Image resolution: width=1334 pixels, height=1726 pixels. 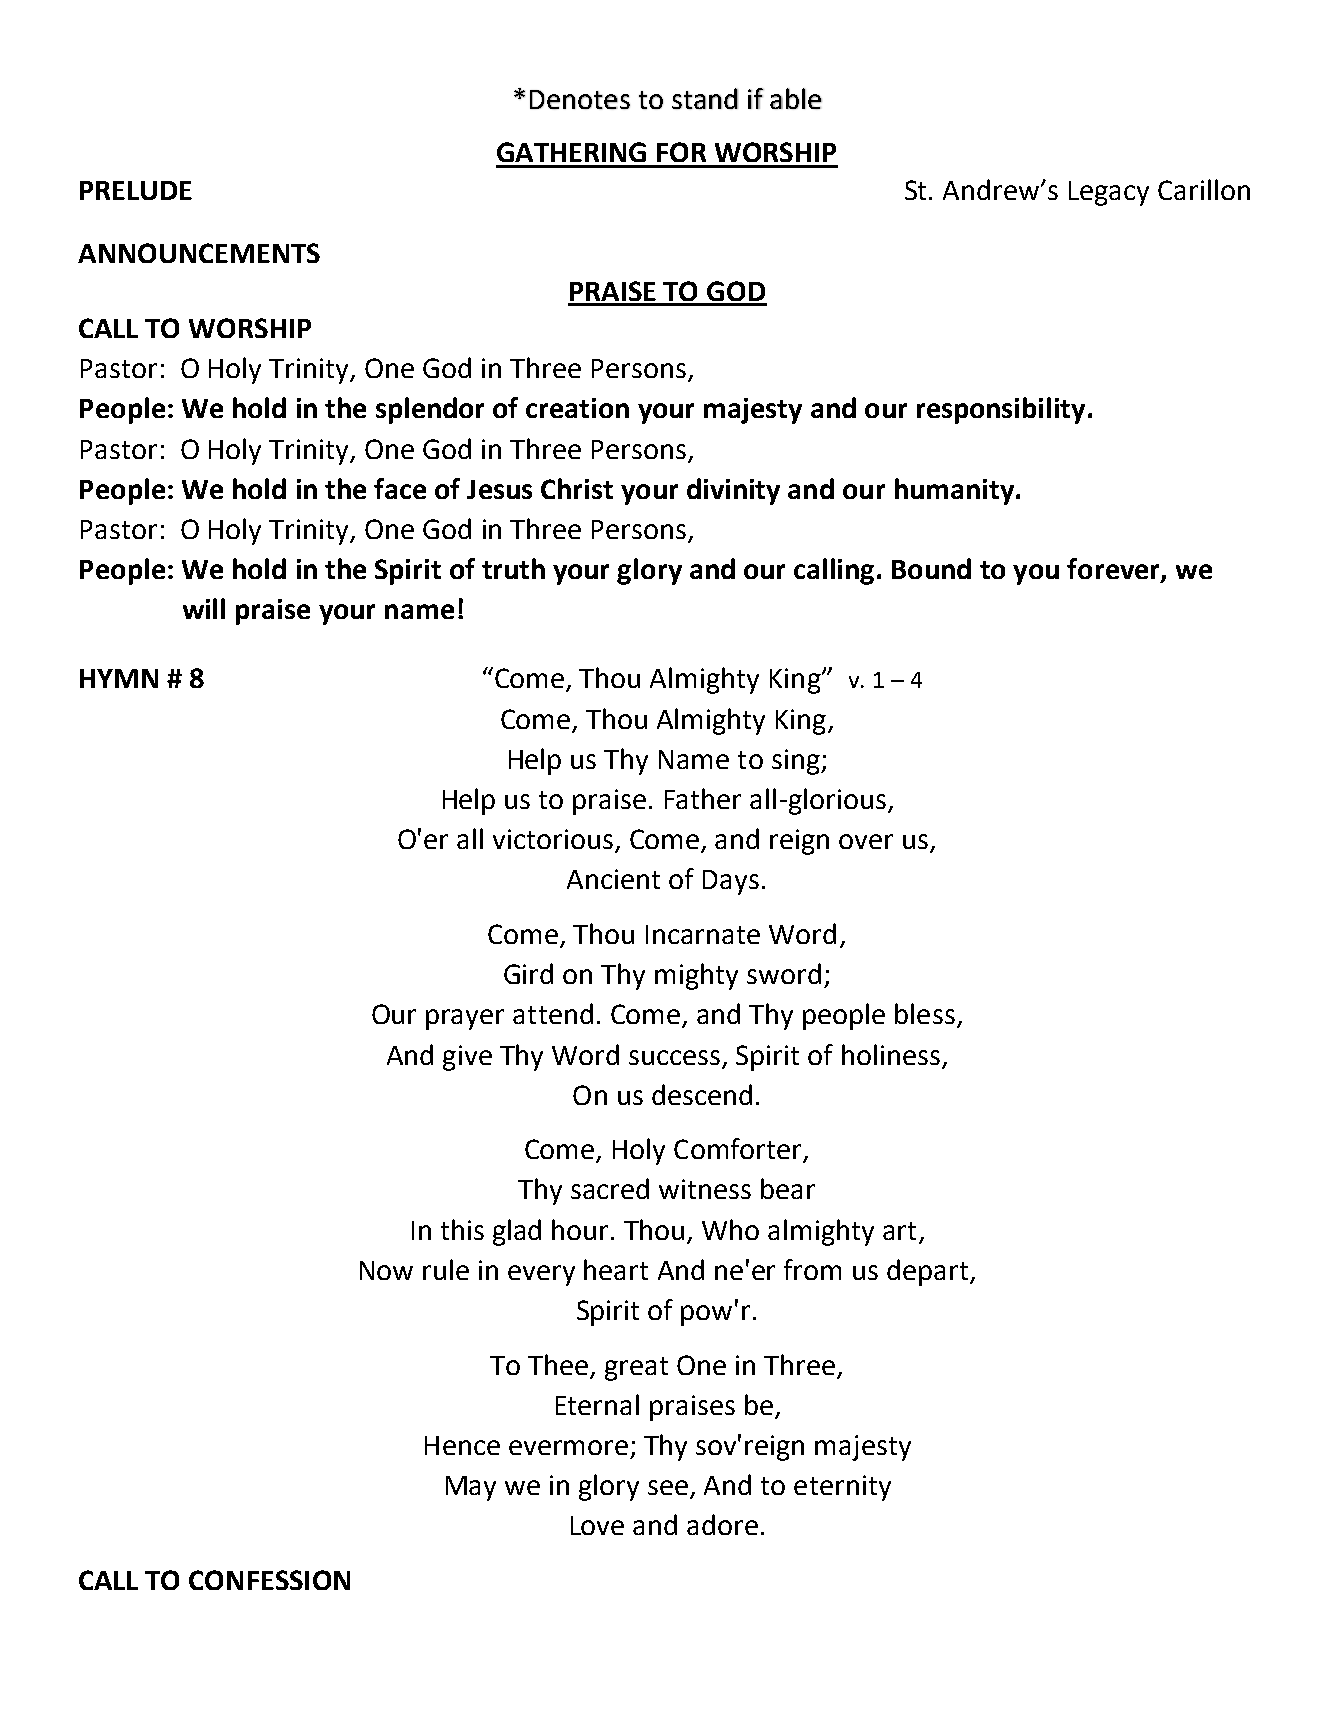 I want to click on Love, so click(x=597, y=1525).
